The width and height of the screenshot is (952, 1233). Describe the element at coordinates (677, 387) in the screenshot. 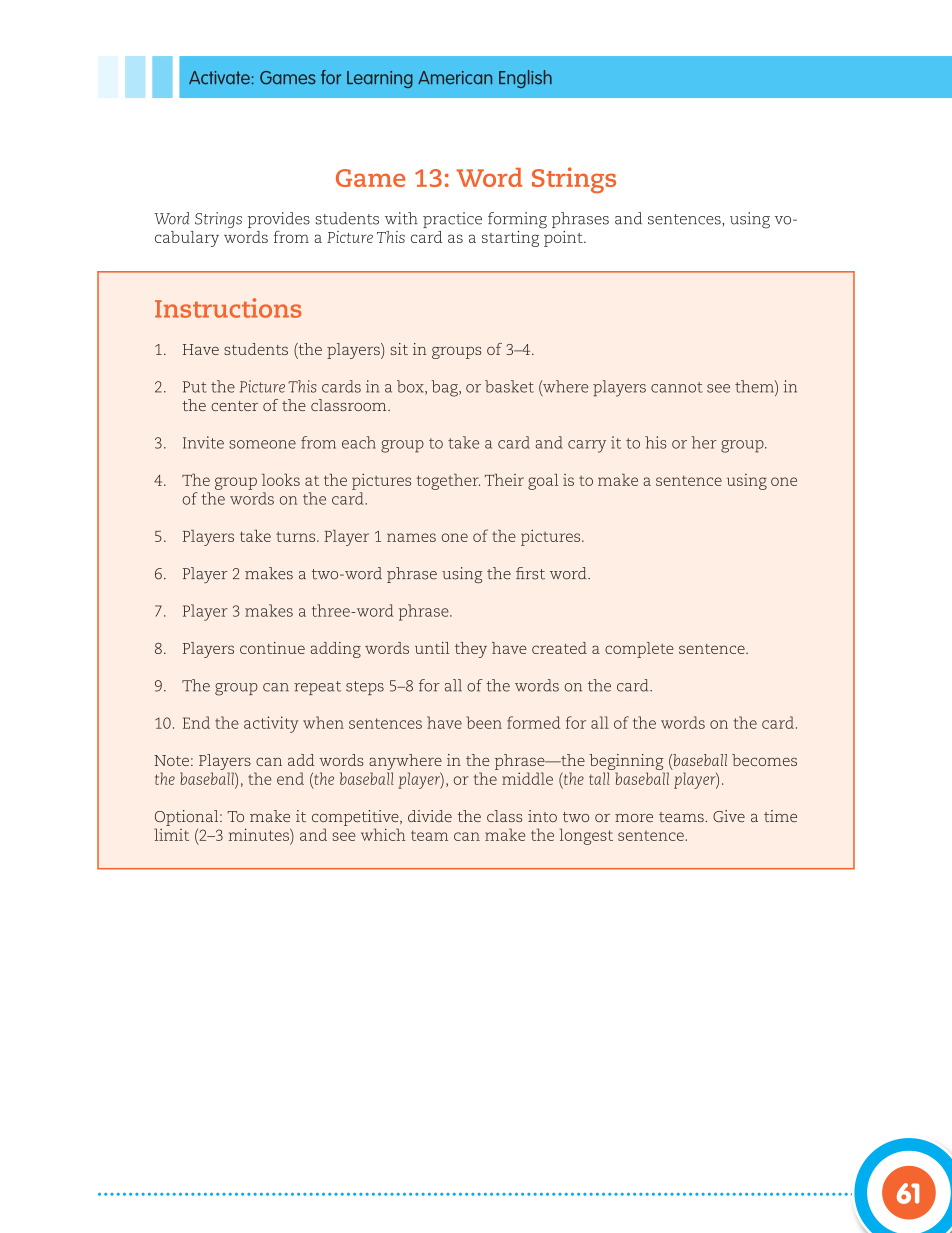

I see `cannot` at that location.
